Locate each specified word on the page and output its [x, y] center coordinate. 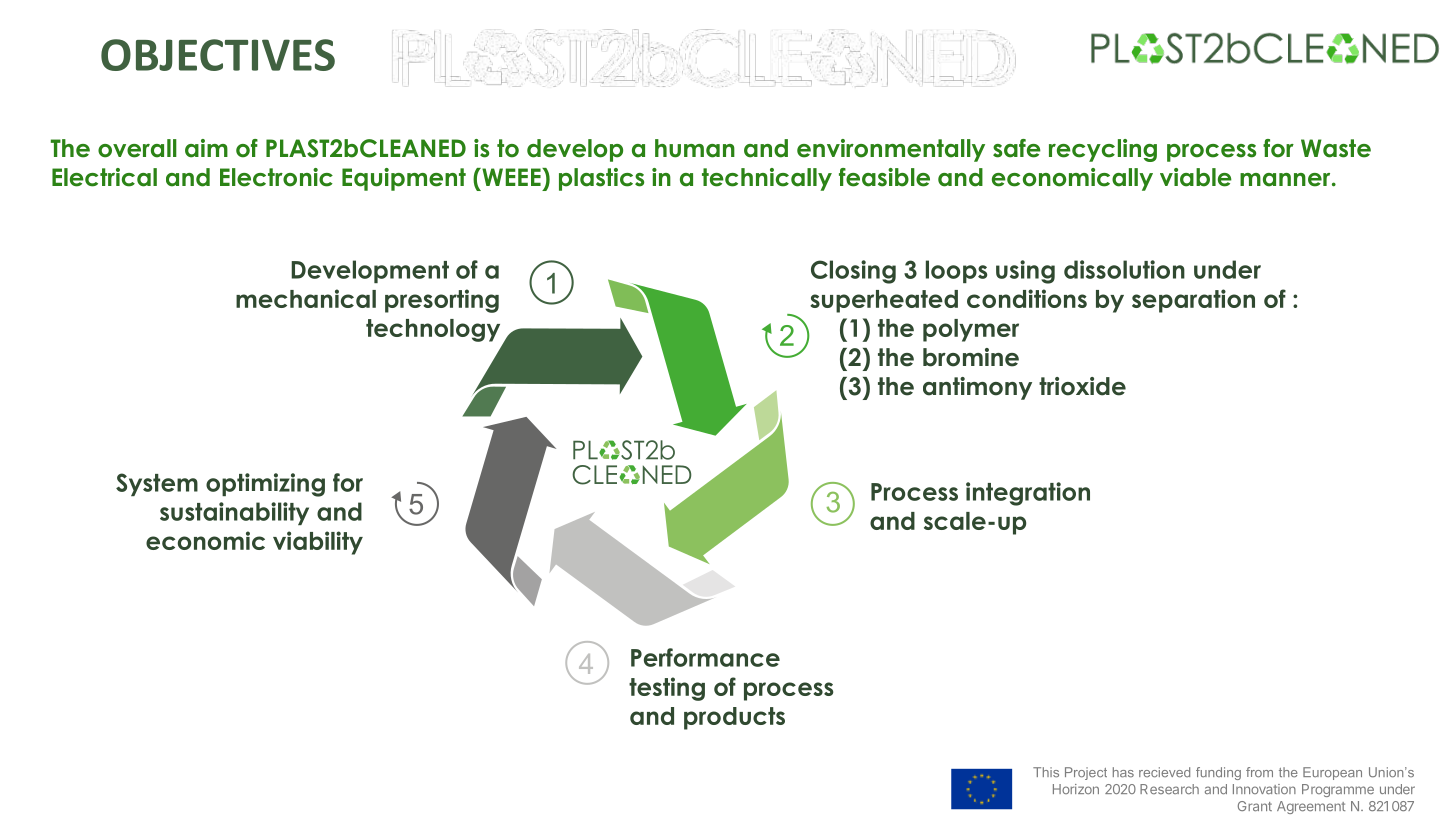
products [734, 718]
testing [667, 689]
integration [1028, 494]
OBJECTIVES [218, 55]
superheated [884, 301]
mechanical [306, 298]
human [695, 148]
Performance [705, 657]
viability [318, 543]
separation [1193, 301]
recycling [1103, 150]
